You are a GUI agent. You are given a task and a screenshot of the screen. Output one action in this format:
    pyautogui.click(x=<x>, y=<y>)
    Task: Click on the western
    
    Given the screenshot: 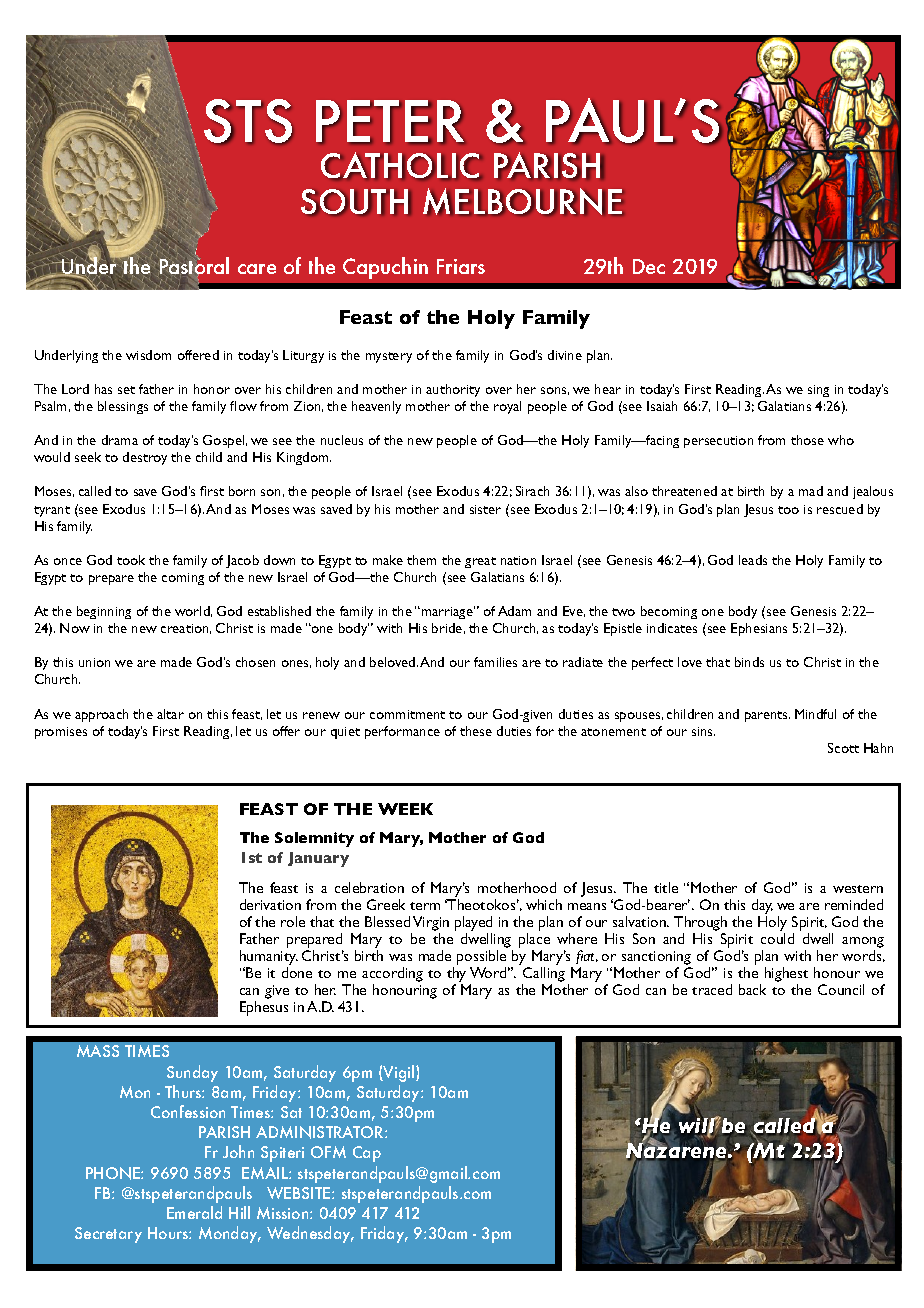 What is the action you would take?
    pyautogui.click(x=858, y=889)
